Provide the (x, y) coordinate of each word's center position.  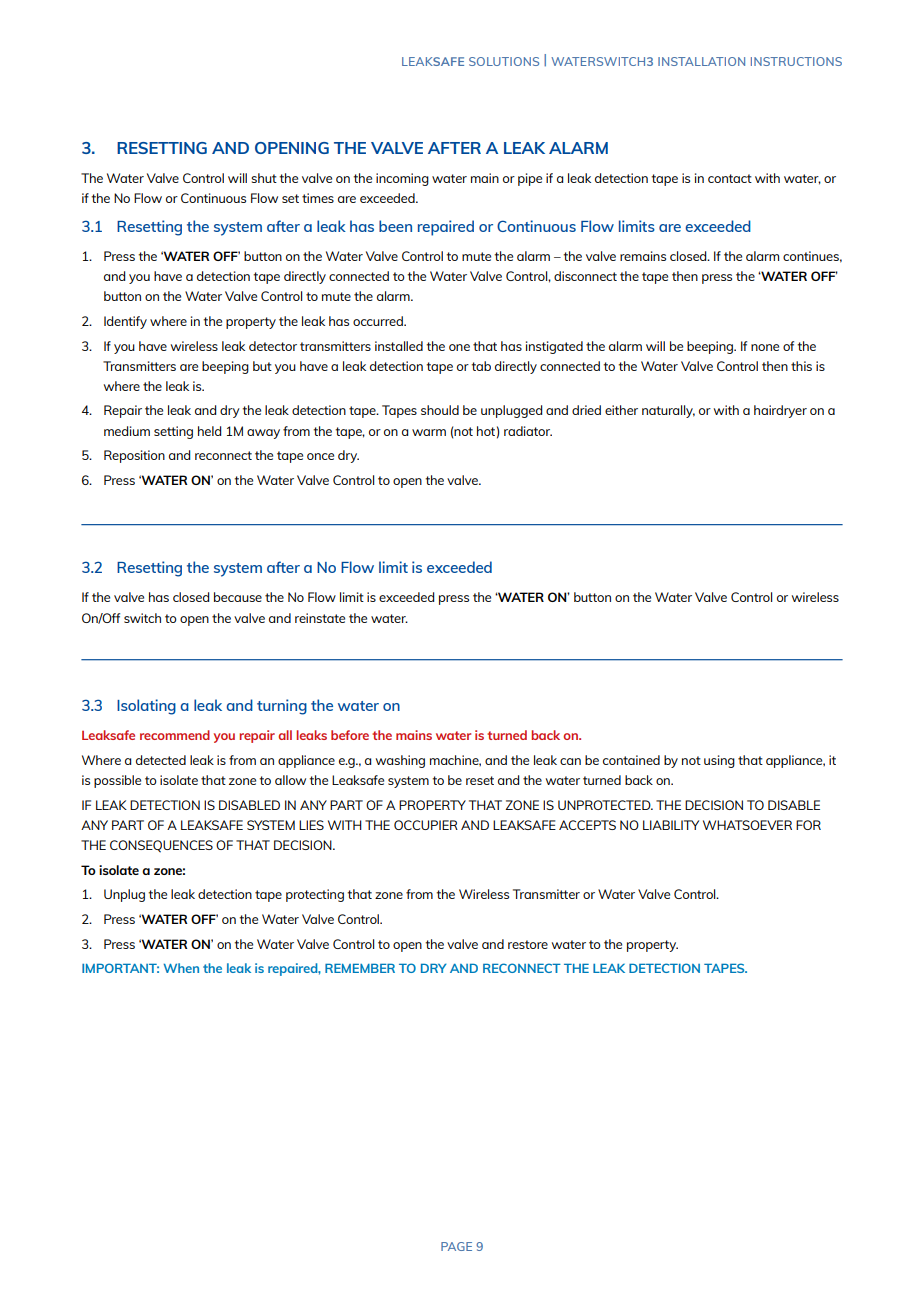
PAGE (456, 1246)
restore (528, 944)
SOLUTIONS (504, 61)
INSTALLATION (701, 61)
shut (264, 178)
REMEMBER (360, 968)
